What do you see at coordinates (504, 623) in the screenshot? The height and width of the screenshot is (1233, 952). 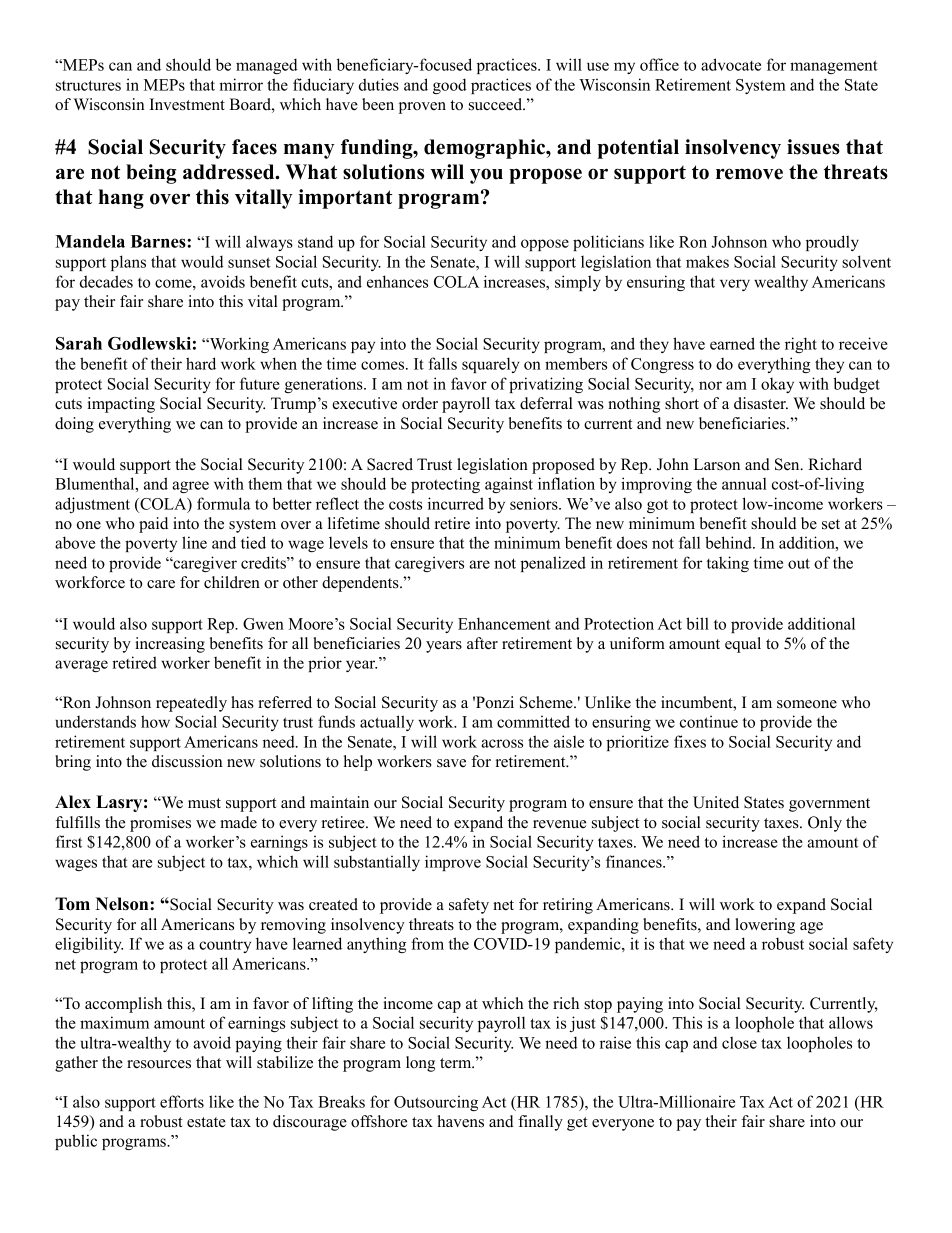 I see `Enhancement` at bounding box center [504, 623].
